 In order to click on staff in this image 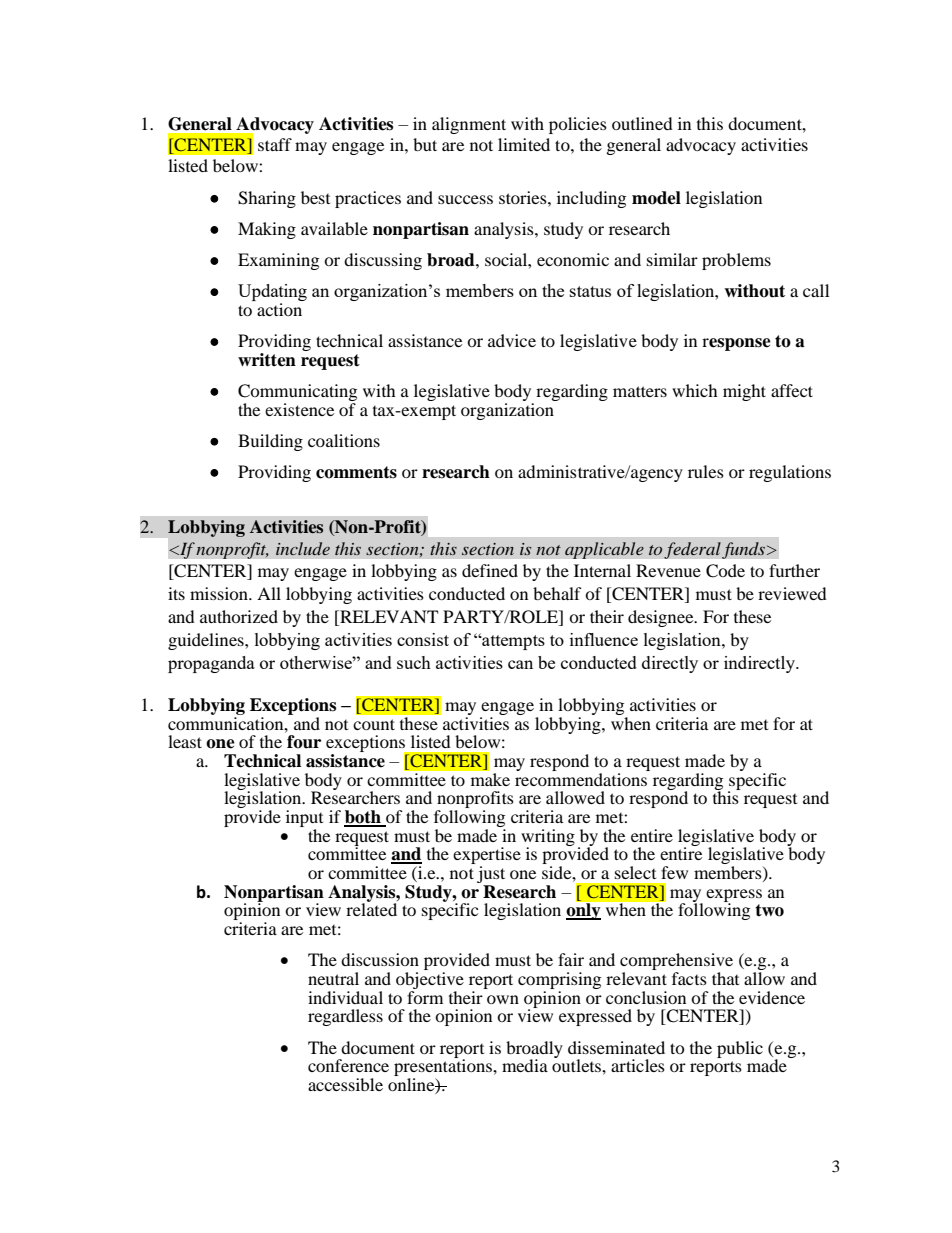, I will do `click(275, 144)`.
